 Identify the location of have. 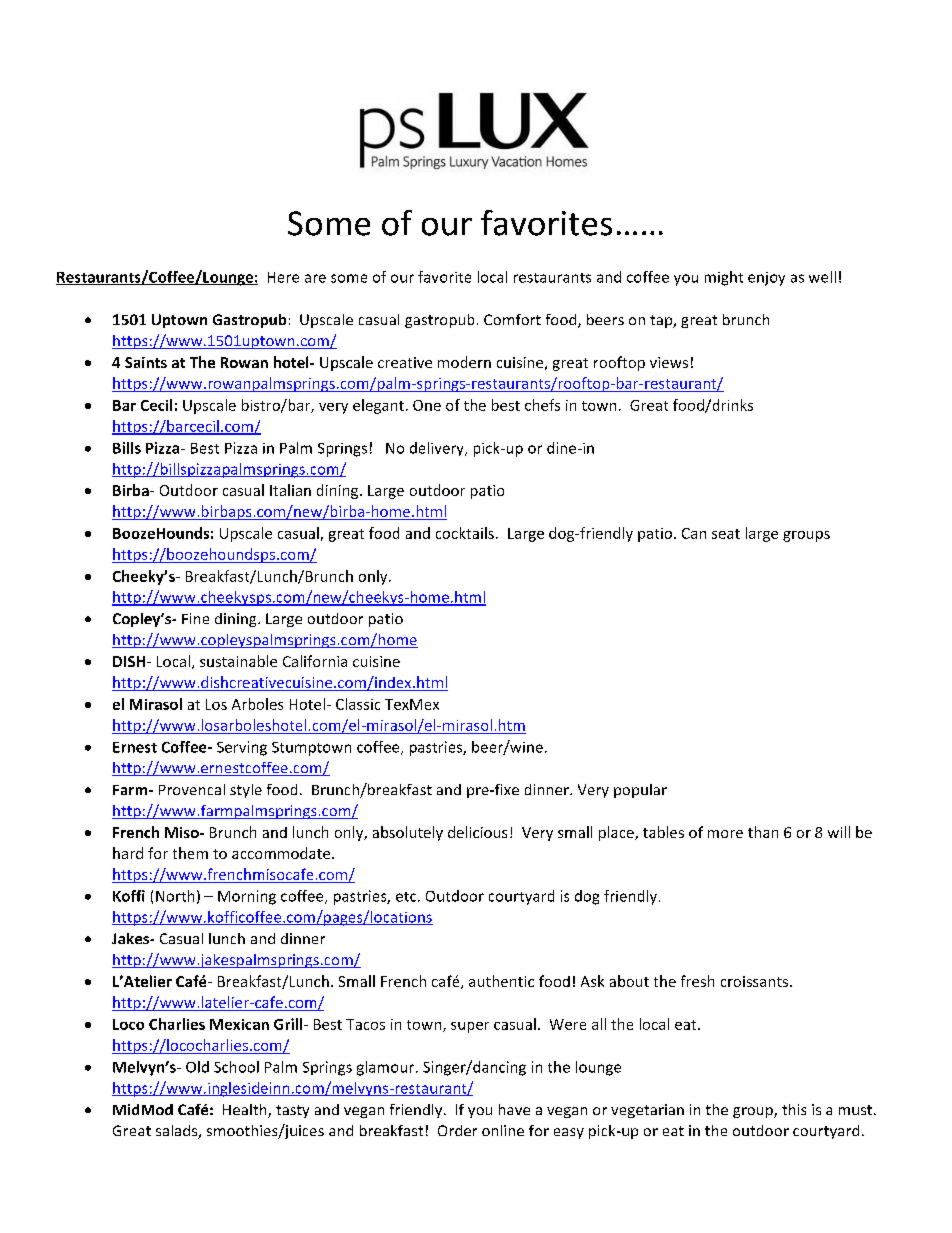
(514, 1109).
